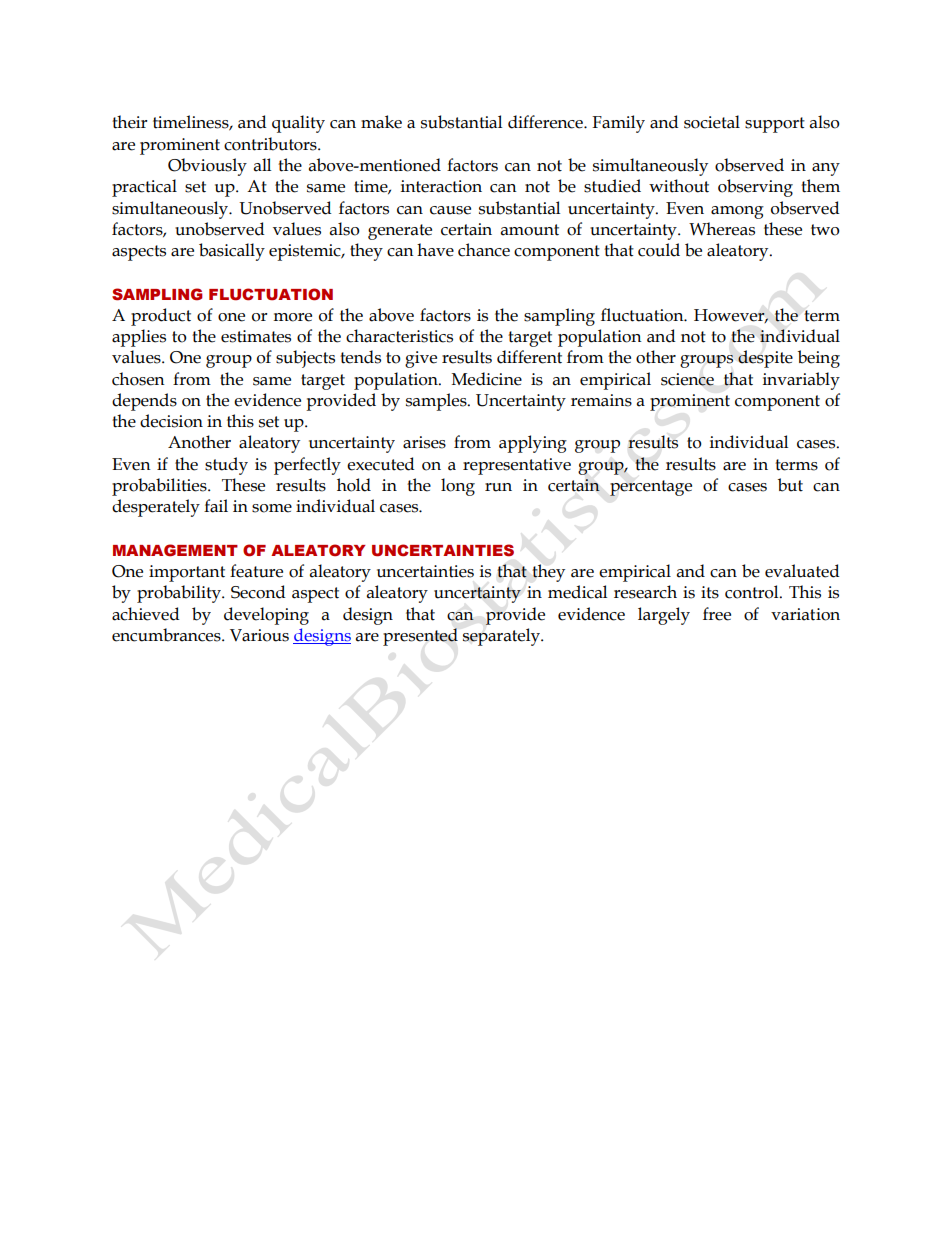 This screenshot has height=1233, width=952. What do you see at coordinates (546, 122) in the screenshot?
I see `difference` at bounding box center [546, 122].
